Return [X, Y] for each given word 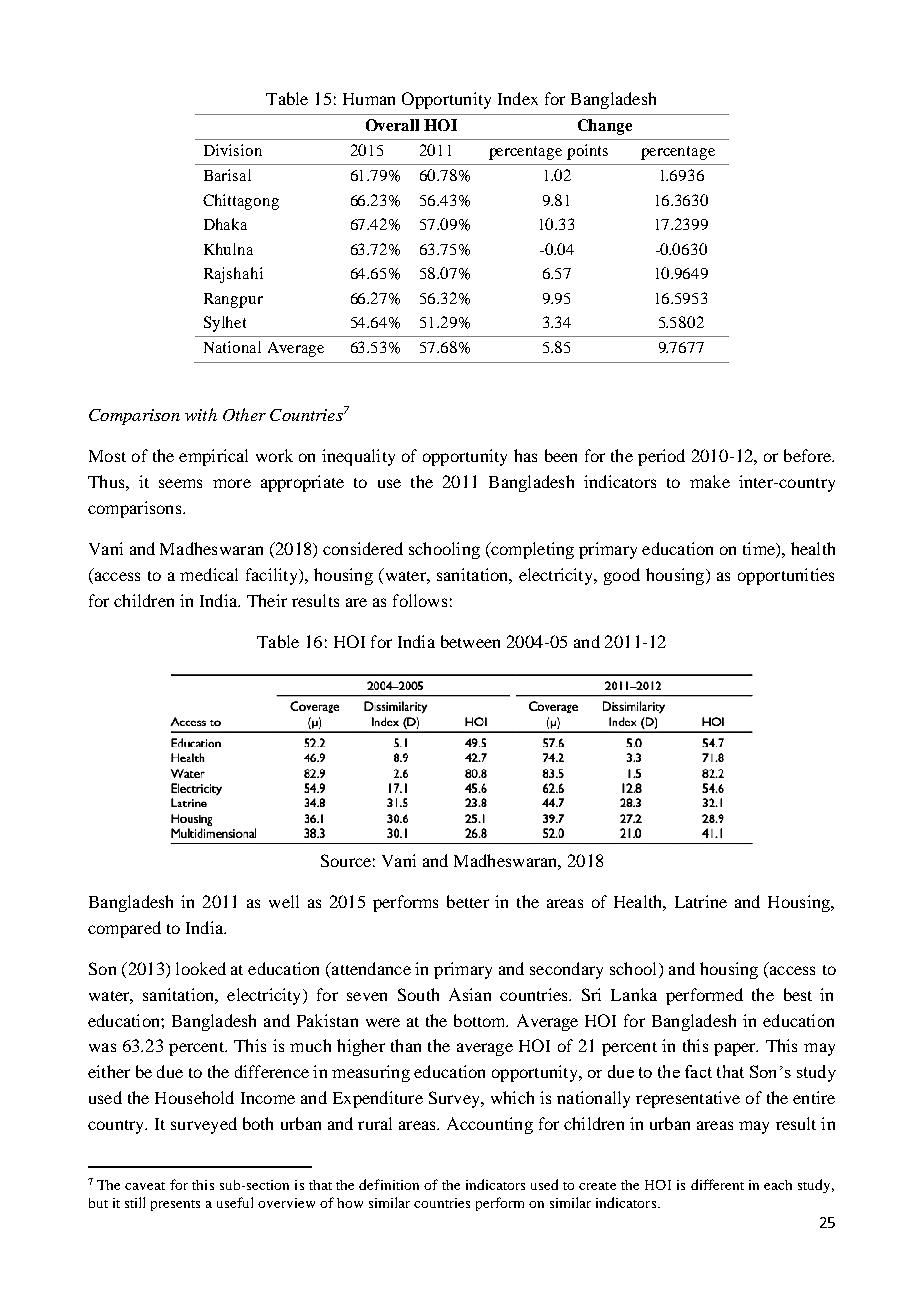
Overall [392, 125]
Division [233, 150]
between [470, 641]
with [201, 414]
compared [124, 929]
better [468, 901]
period [661, 457]
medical [209, 574]
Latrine [701, 901]
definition [389, 1184]
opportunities [786, 576]
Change [605, 127]
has [525, 455]
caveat [145, 1186]
